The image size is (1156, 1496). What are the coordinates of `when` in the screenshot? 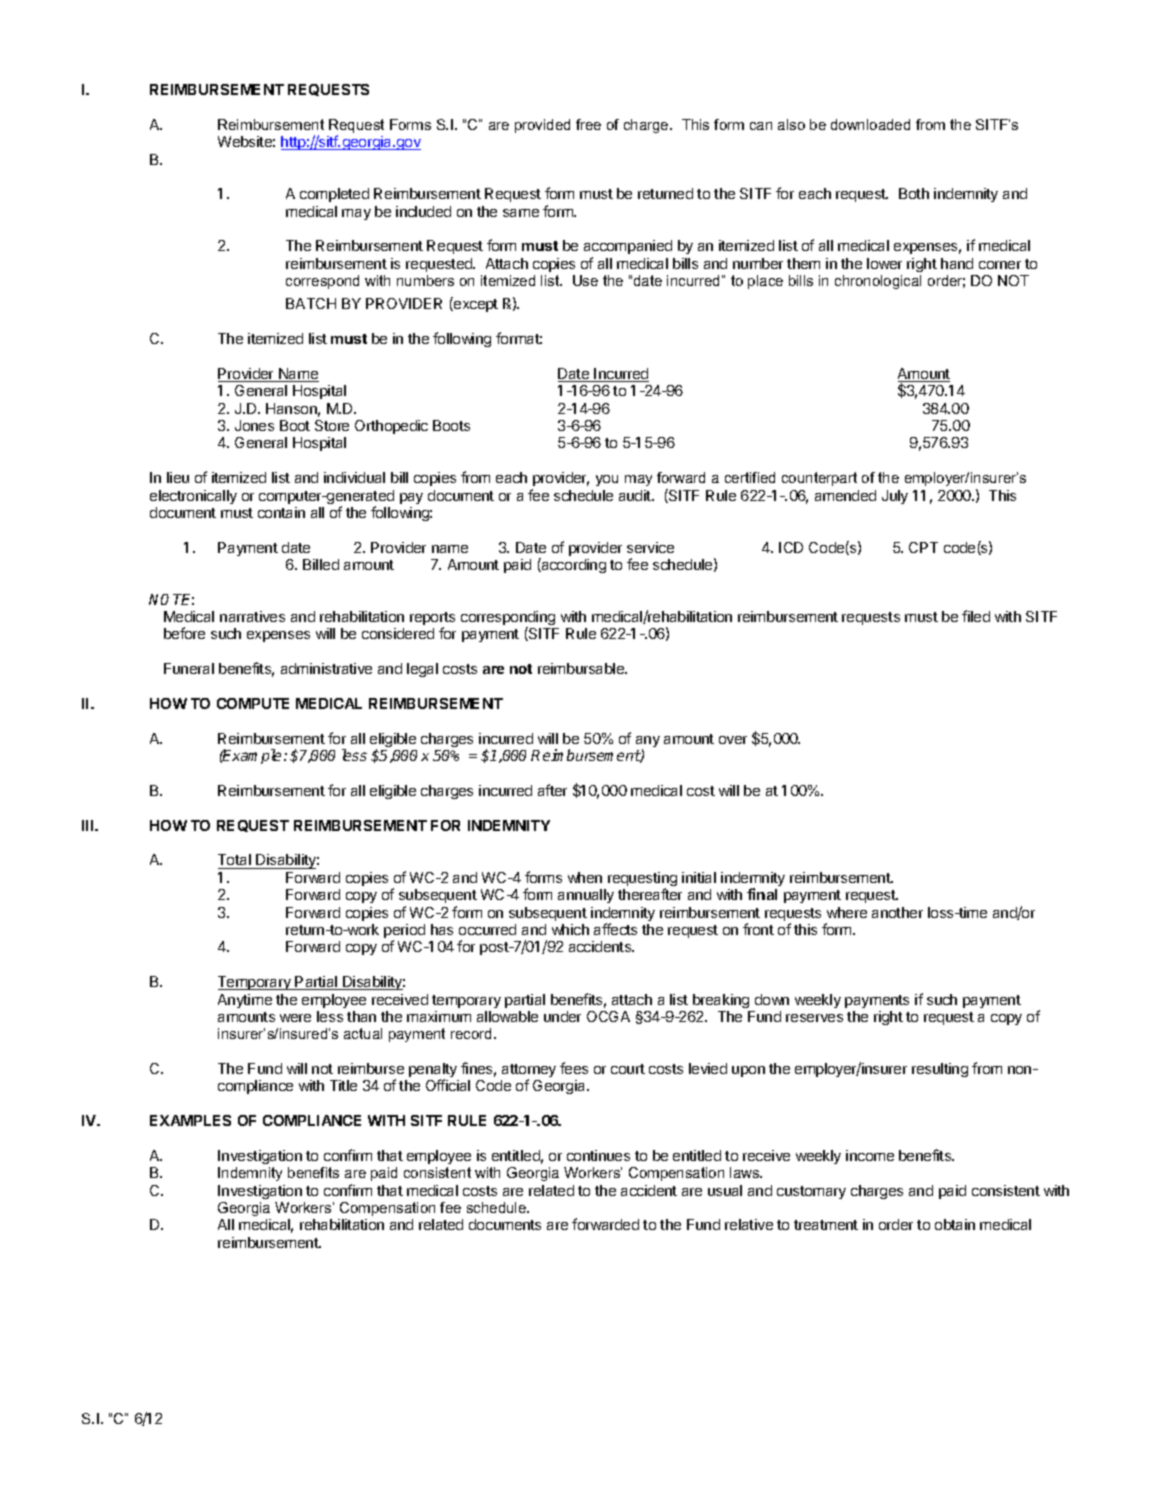 It's located at (585, 877).
